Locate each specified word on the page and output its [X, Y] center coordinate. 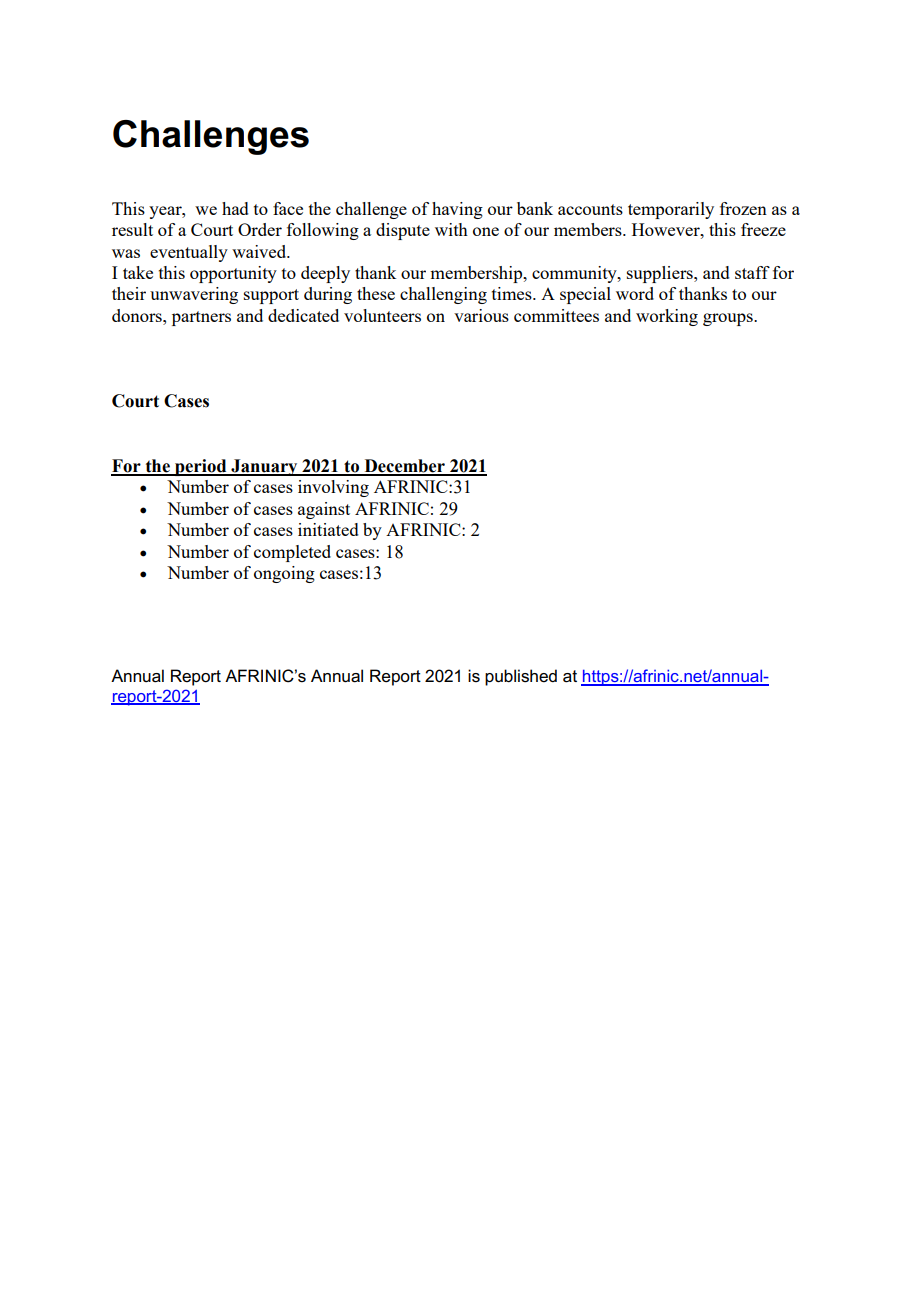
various [481, 315]
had [235, 208]
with [451, 229]
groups [729, 319]
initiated [328, 529]
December [404, 467]
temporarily [671, 210]
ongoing [284, 574]
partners [201, 318]
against [324, 510]
